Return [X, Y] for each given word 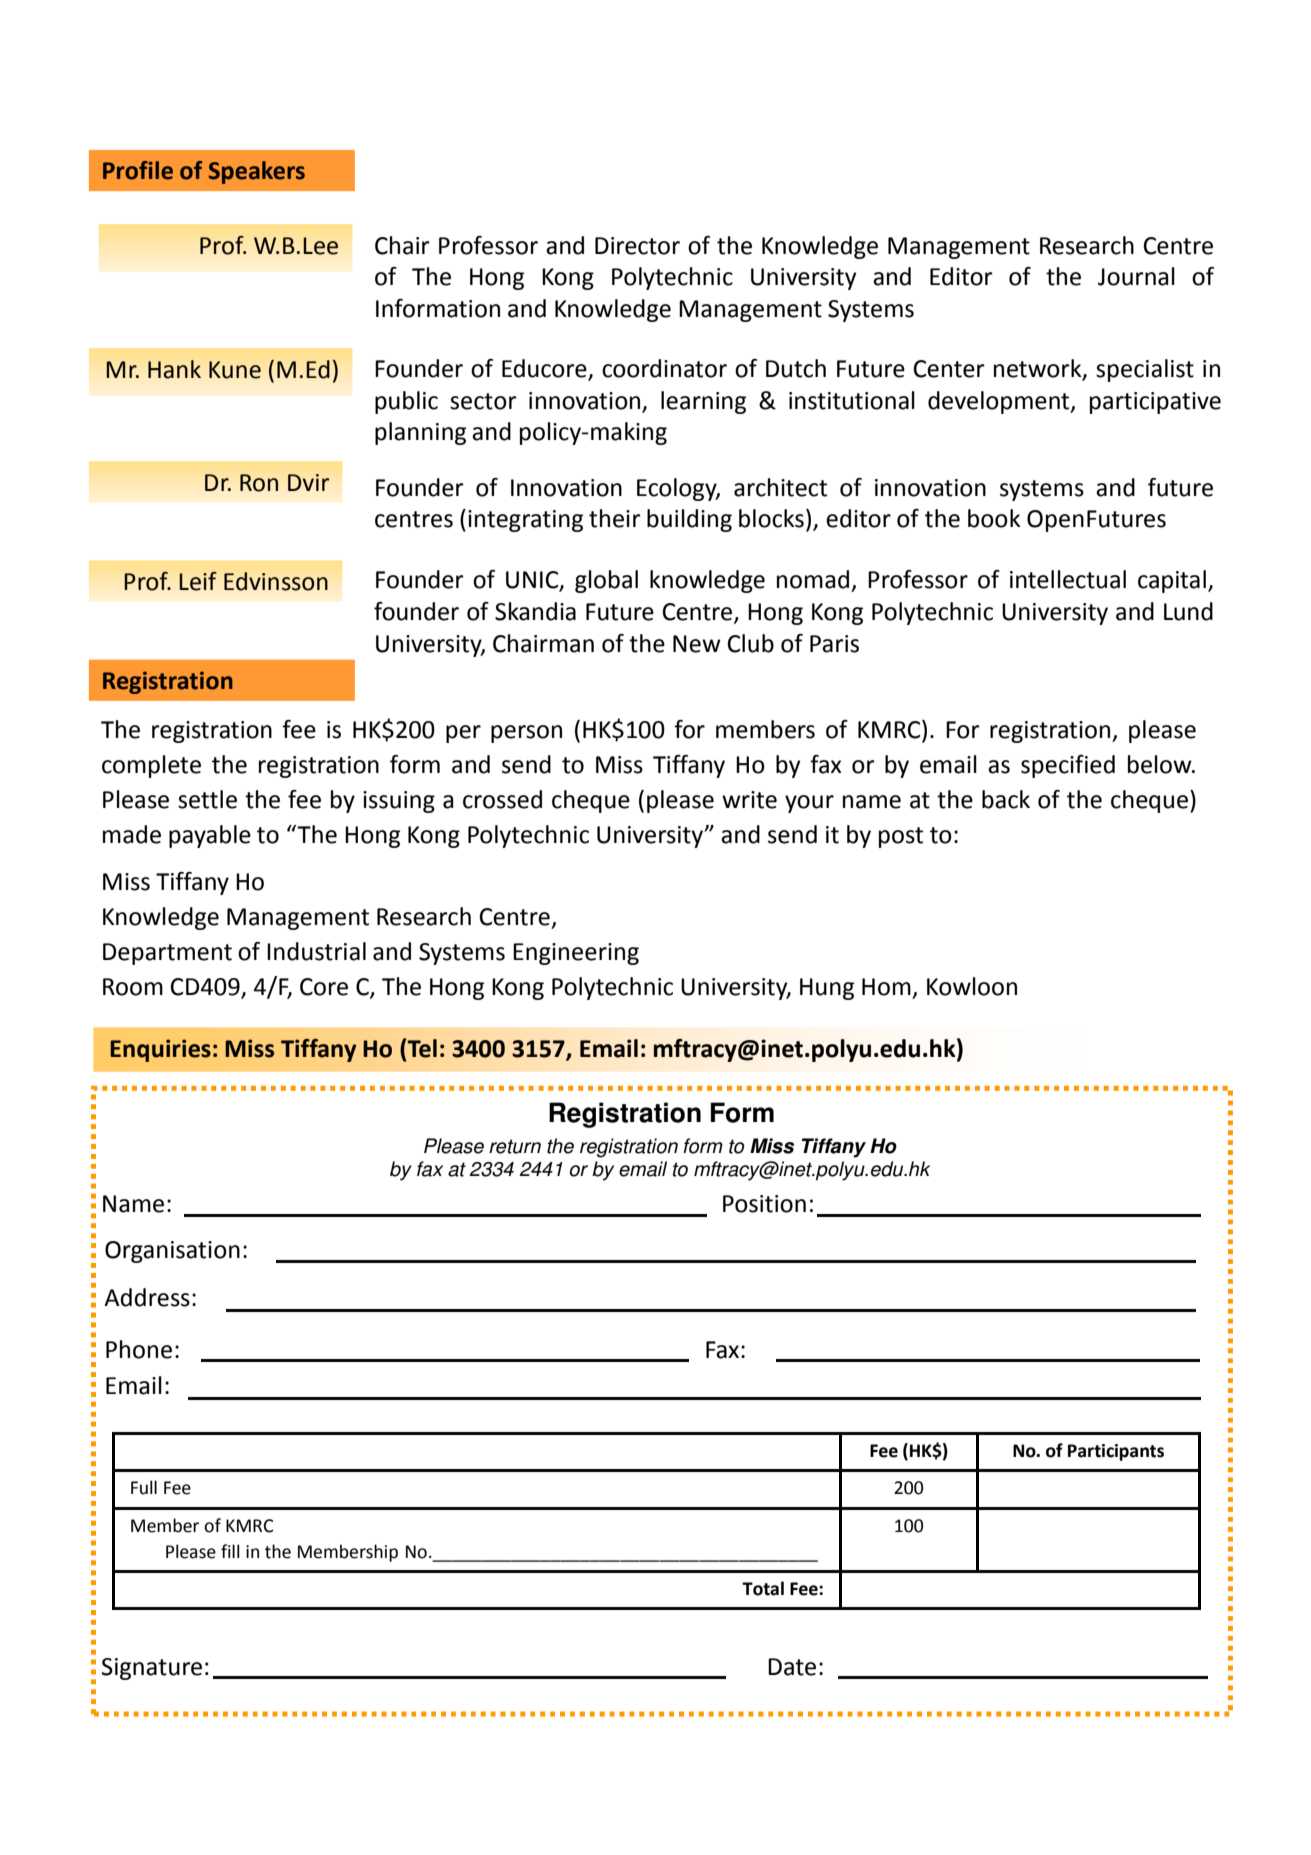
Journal [1136, 276]
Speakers [257, 172]
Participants [1116, 1452]
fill [230, 1551]
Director [637, 246]
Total [763, 1588]
